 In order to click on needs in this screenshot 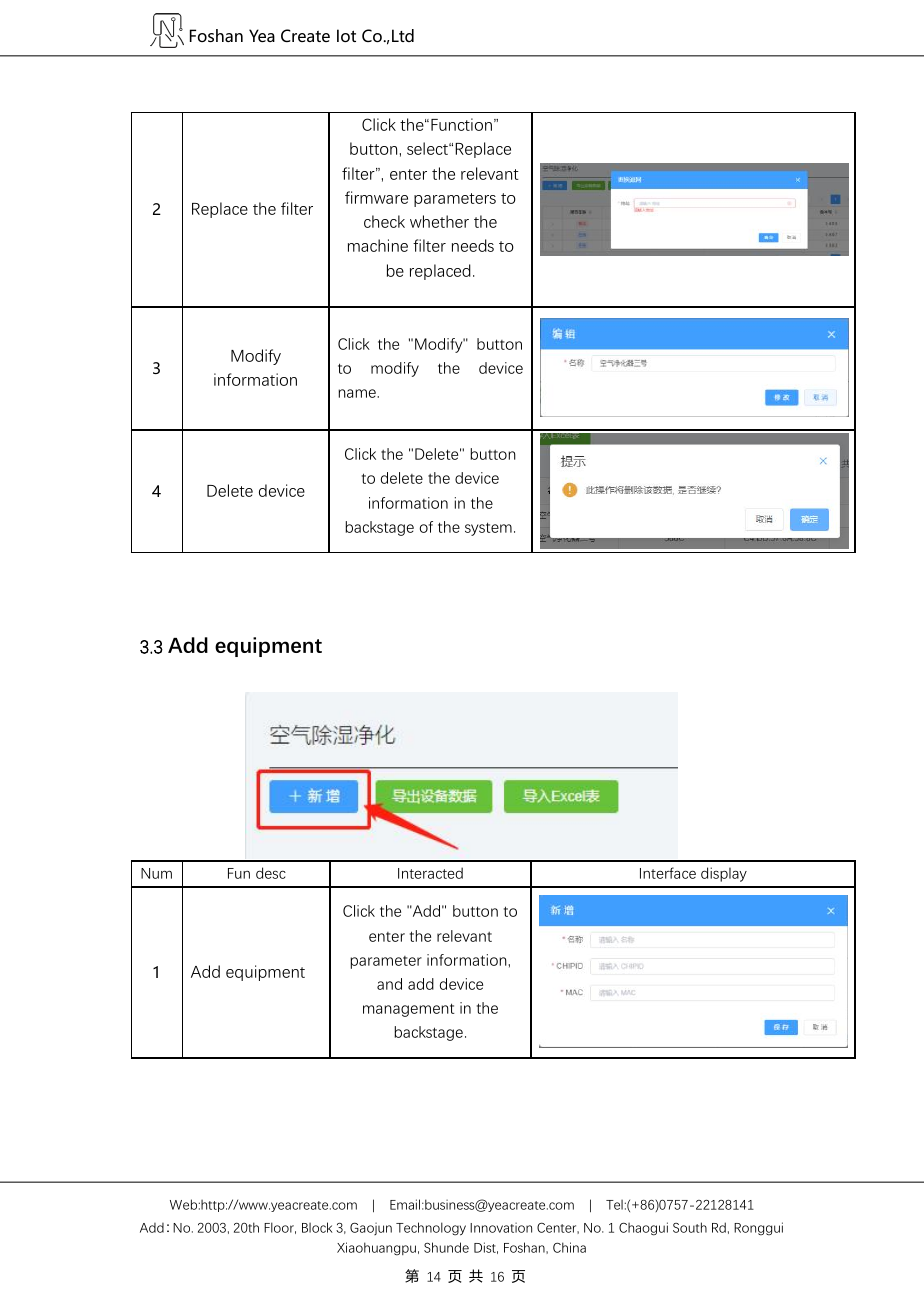, I will do `click(473, 245)`.
